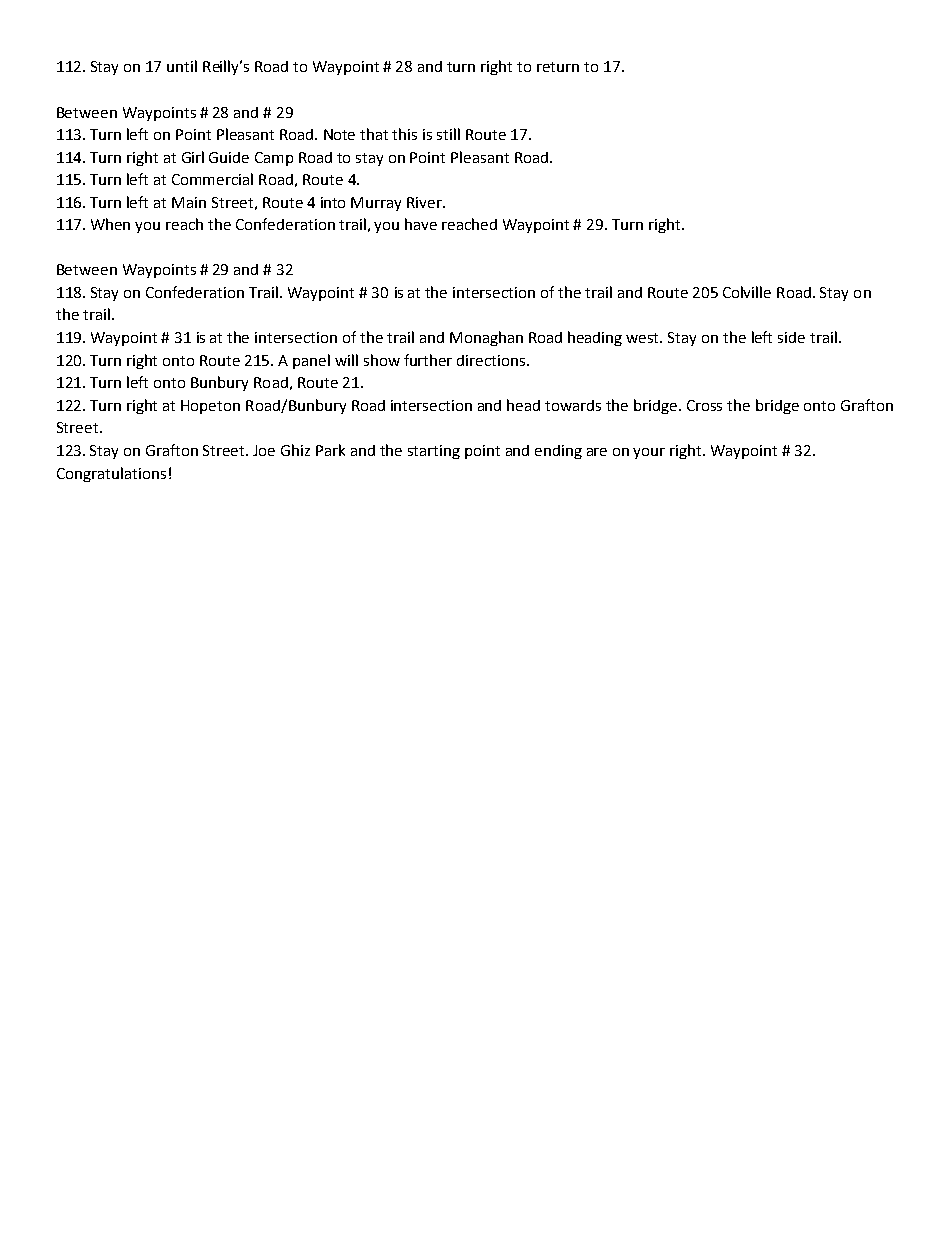 This image has width=952, height=1233. What do you see at coordinates (428, 360) in the image?
I see `further` at bounding box center [428, 360].
